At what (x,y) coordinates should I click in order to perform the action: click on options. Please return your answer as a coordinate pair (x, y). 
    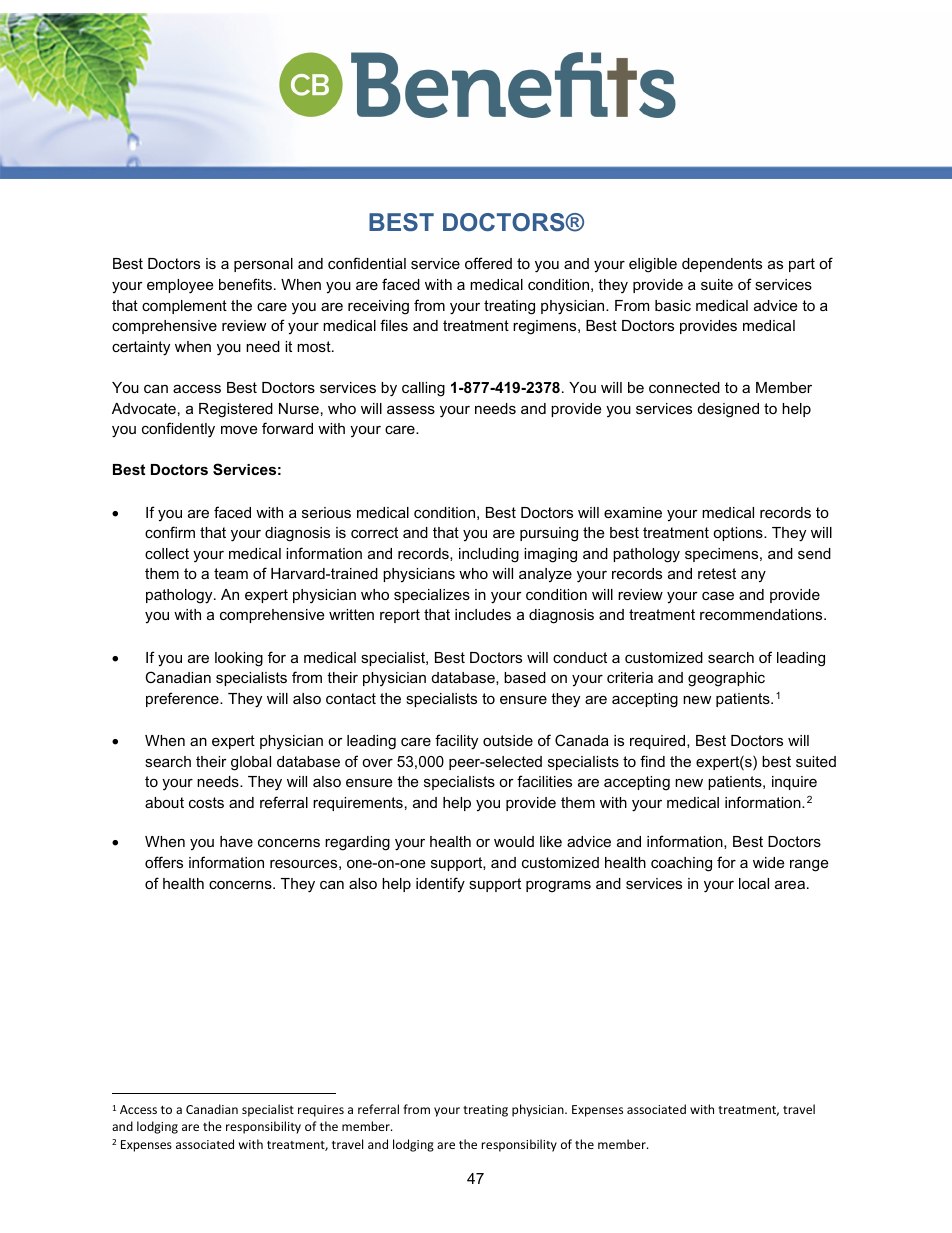
    Looking at the image, I should click on (739, 534).
